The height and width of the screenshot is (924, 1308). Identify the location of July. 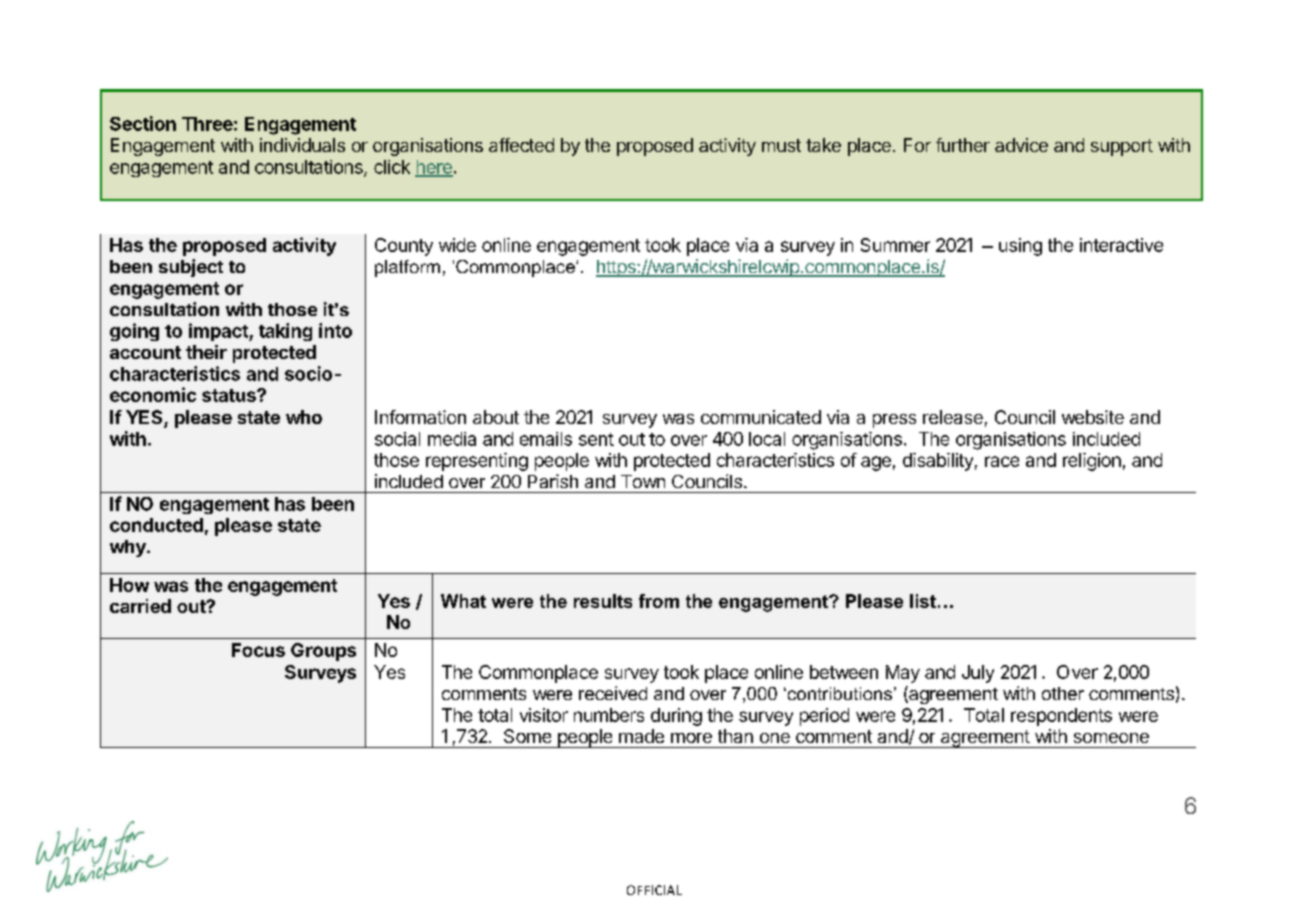
(978, 674).
